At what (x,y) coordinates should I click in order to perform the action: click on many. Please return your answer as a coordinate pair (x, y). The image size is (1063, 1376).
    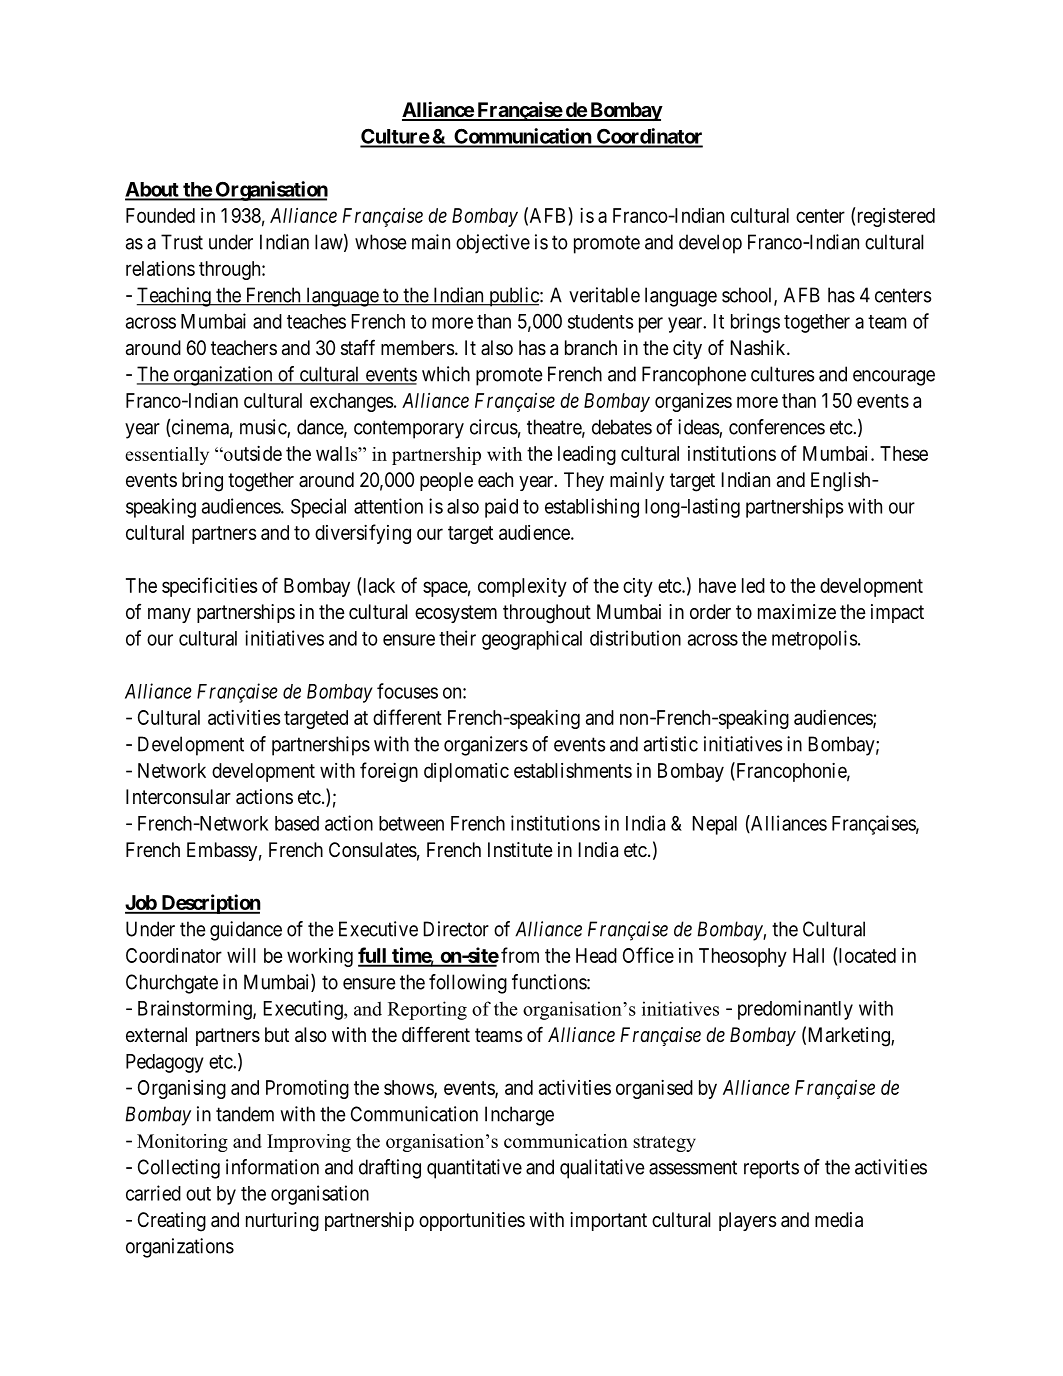
    Looking at the image, I should click on (169, 615).
